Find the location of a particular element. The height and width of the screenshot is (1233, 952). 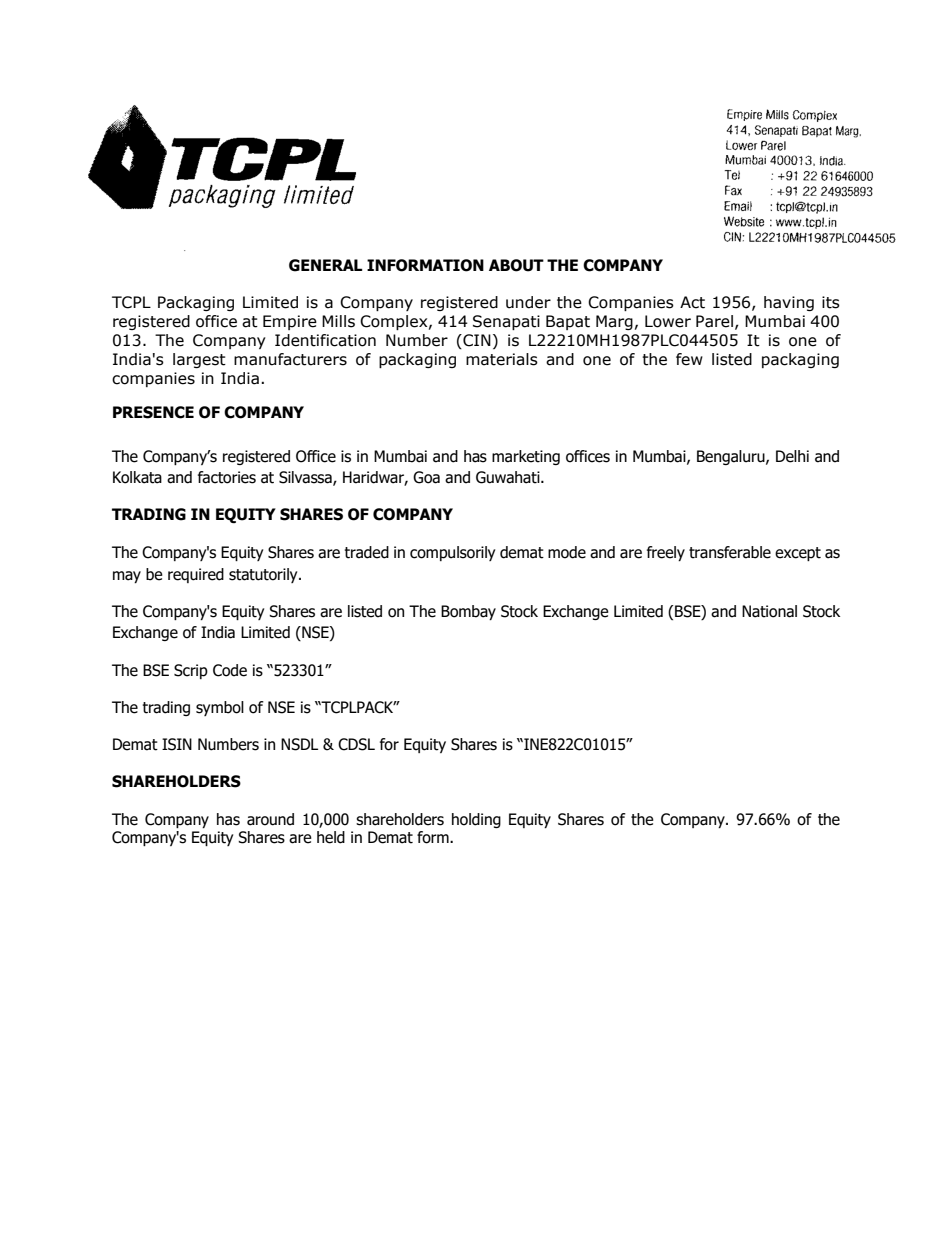

required is located at coordinates (196, 575).
